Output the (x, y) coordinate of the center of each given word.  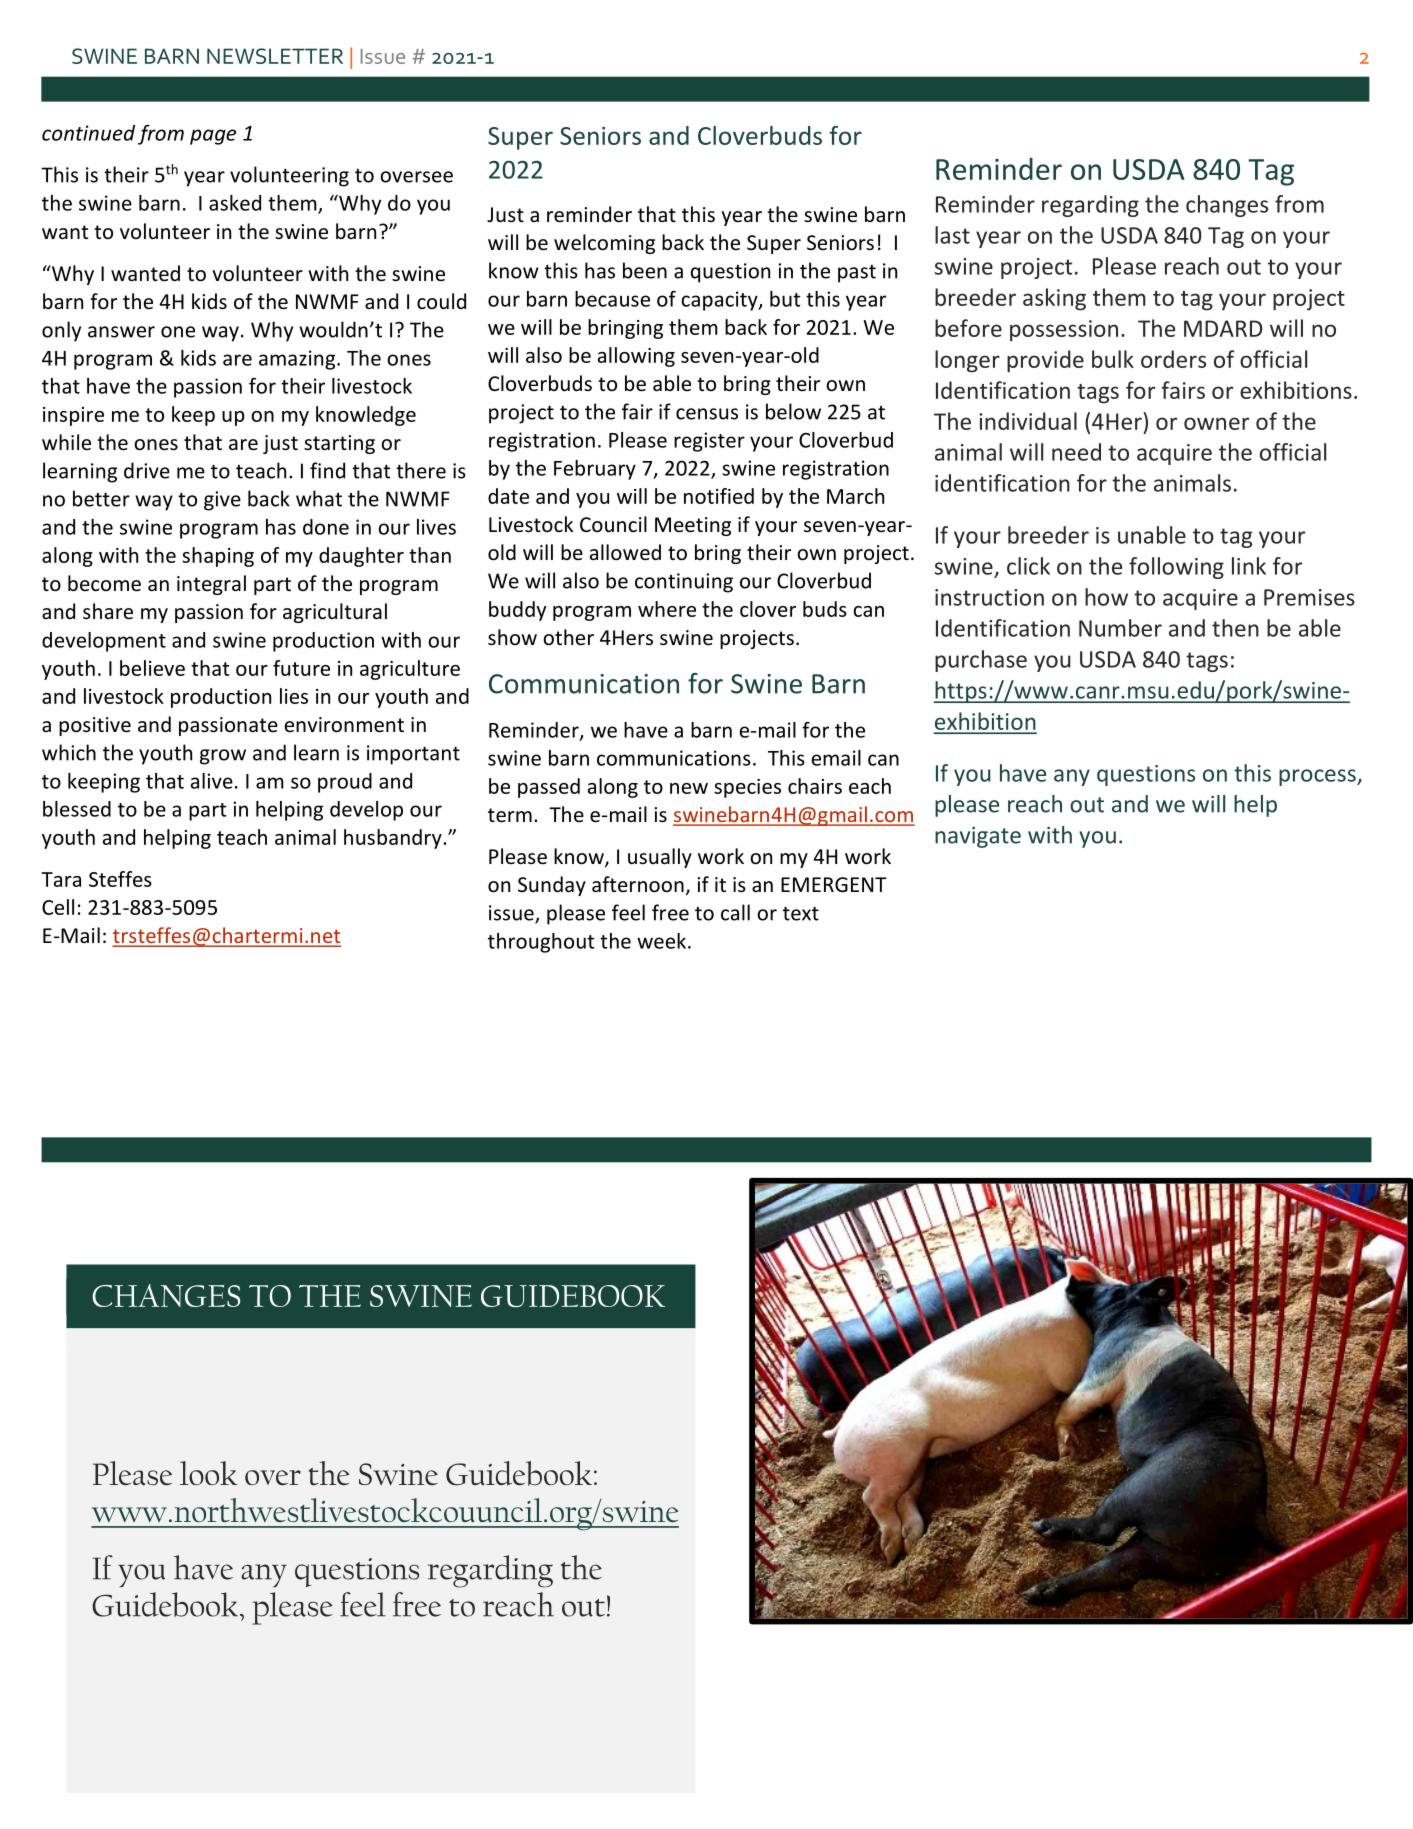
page (213, 137)
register (709, 442)
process (1318, 777)
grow (223, 757)
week (663, 941)
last (952, 235)
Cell (58, 907)
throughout (541, 943)
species (747, 788)
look (209, 1473)
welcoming (604, 244)
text (801, 914)
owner (1216, 423)
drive (147, 470)
